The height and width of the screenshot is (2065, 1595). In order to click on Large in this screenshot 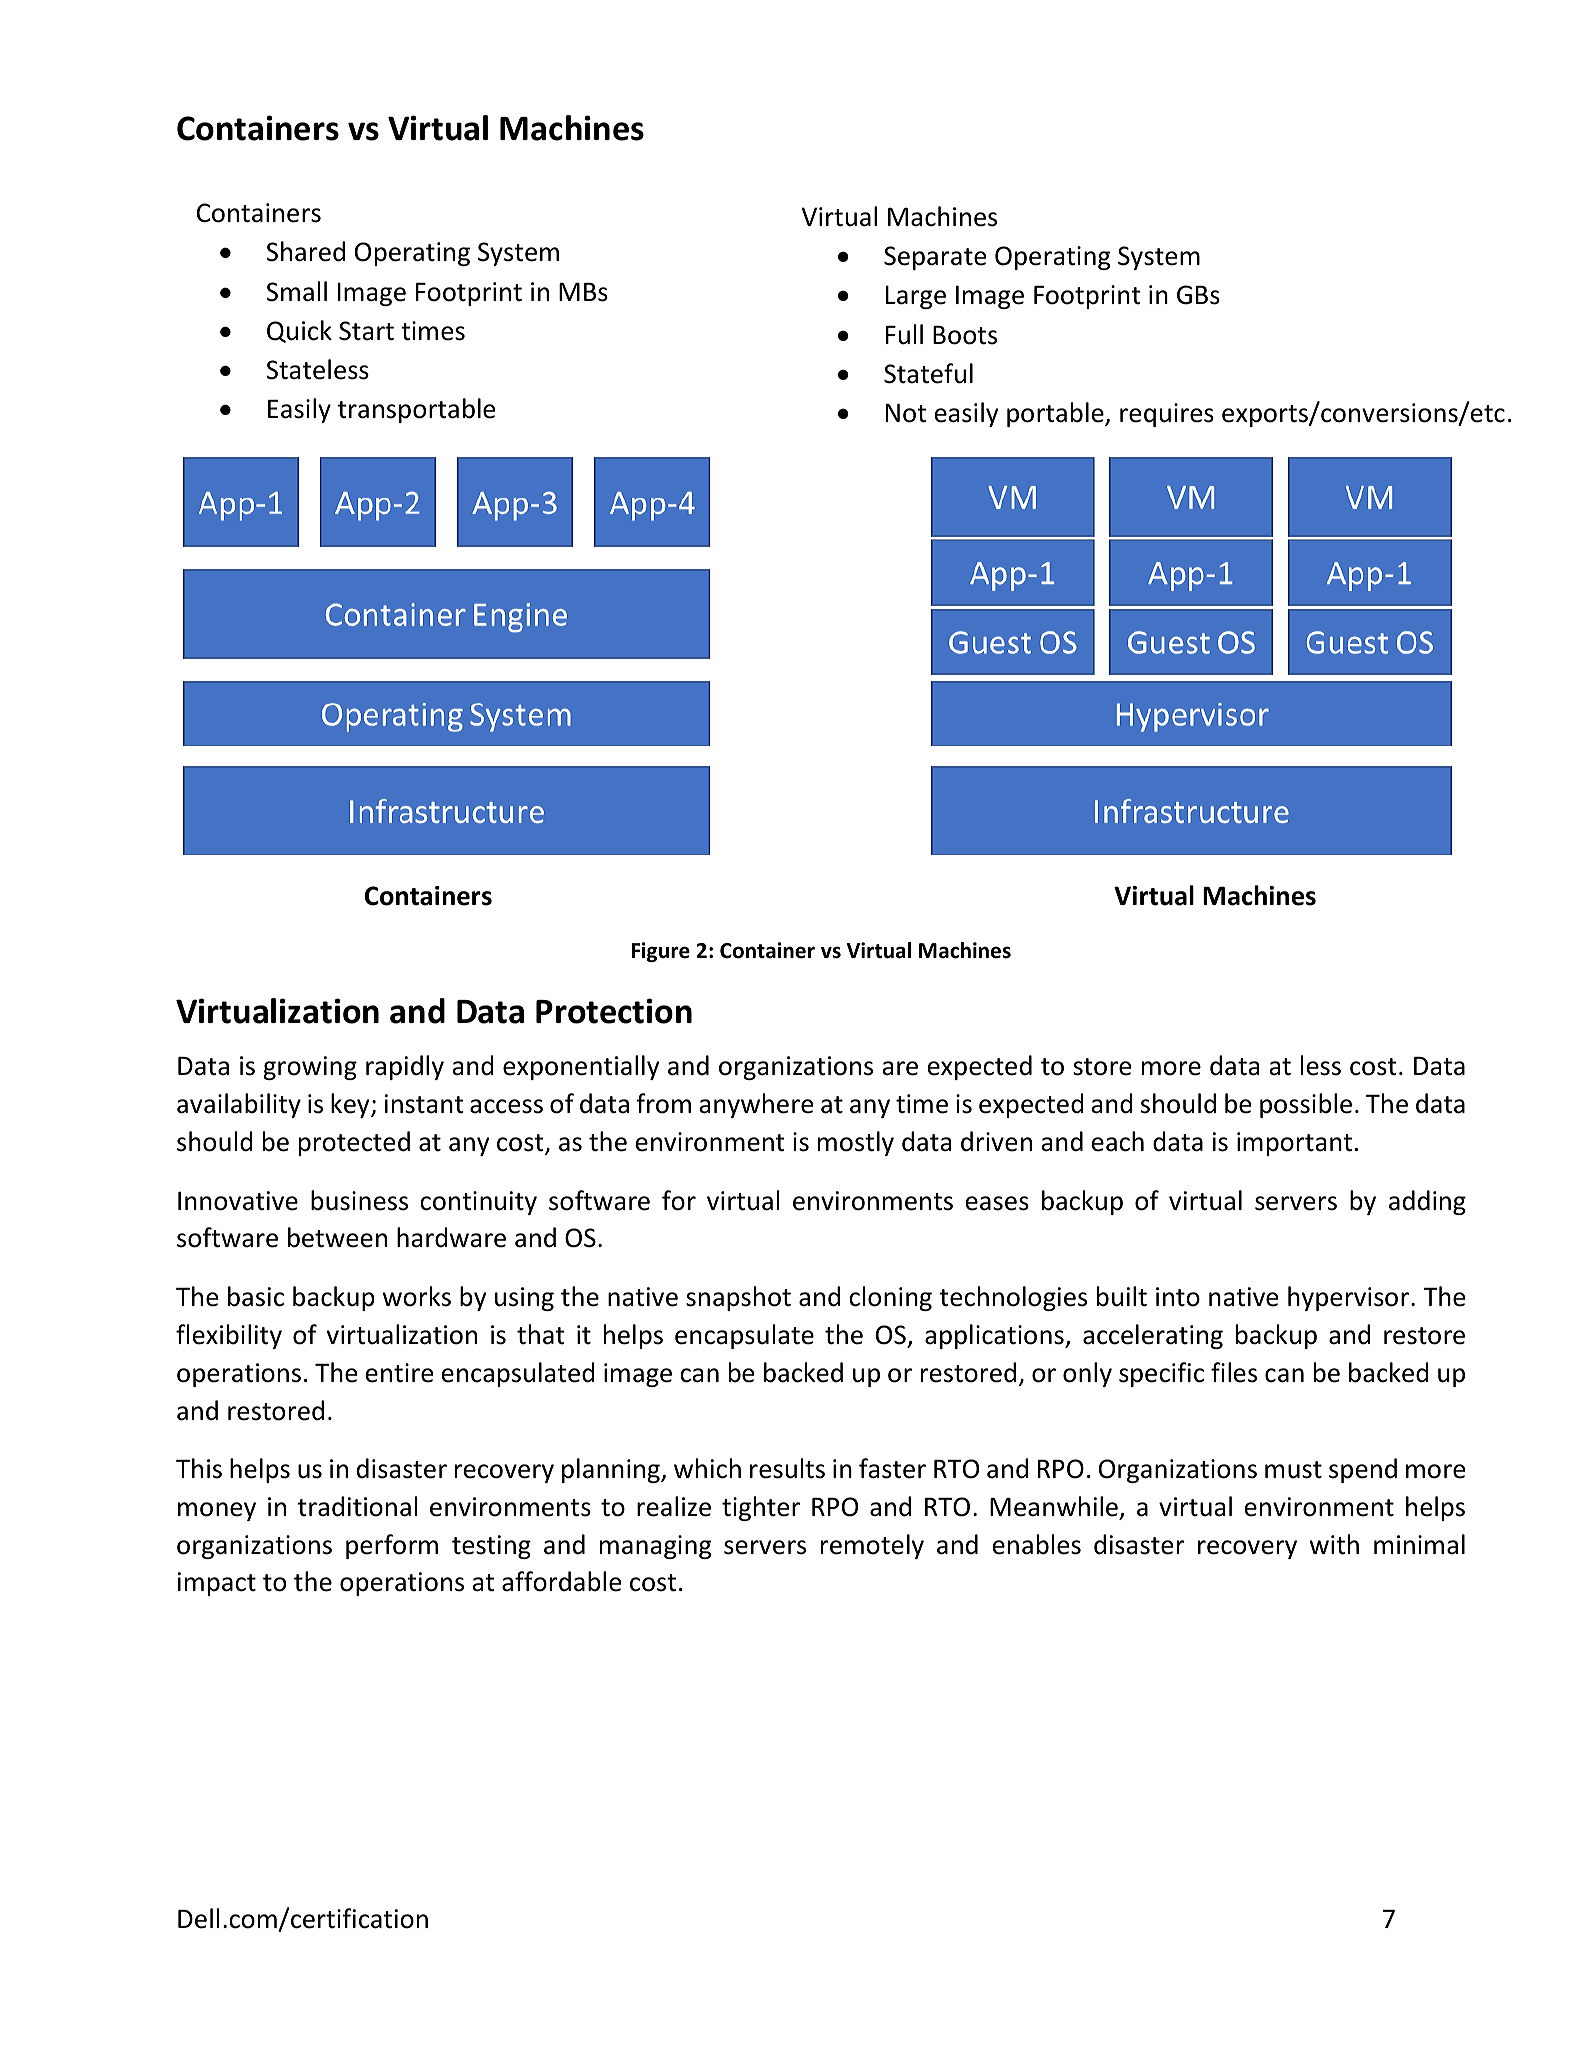, I will do `click(916, 297)`.
